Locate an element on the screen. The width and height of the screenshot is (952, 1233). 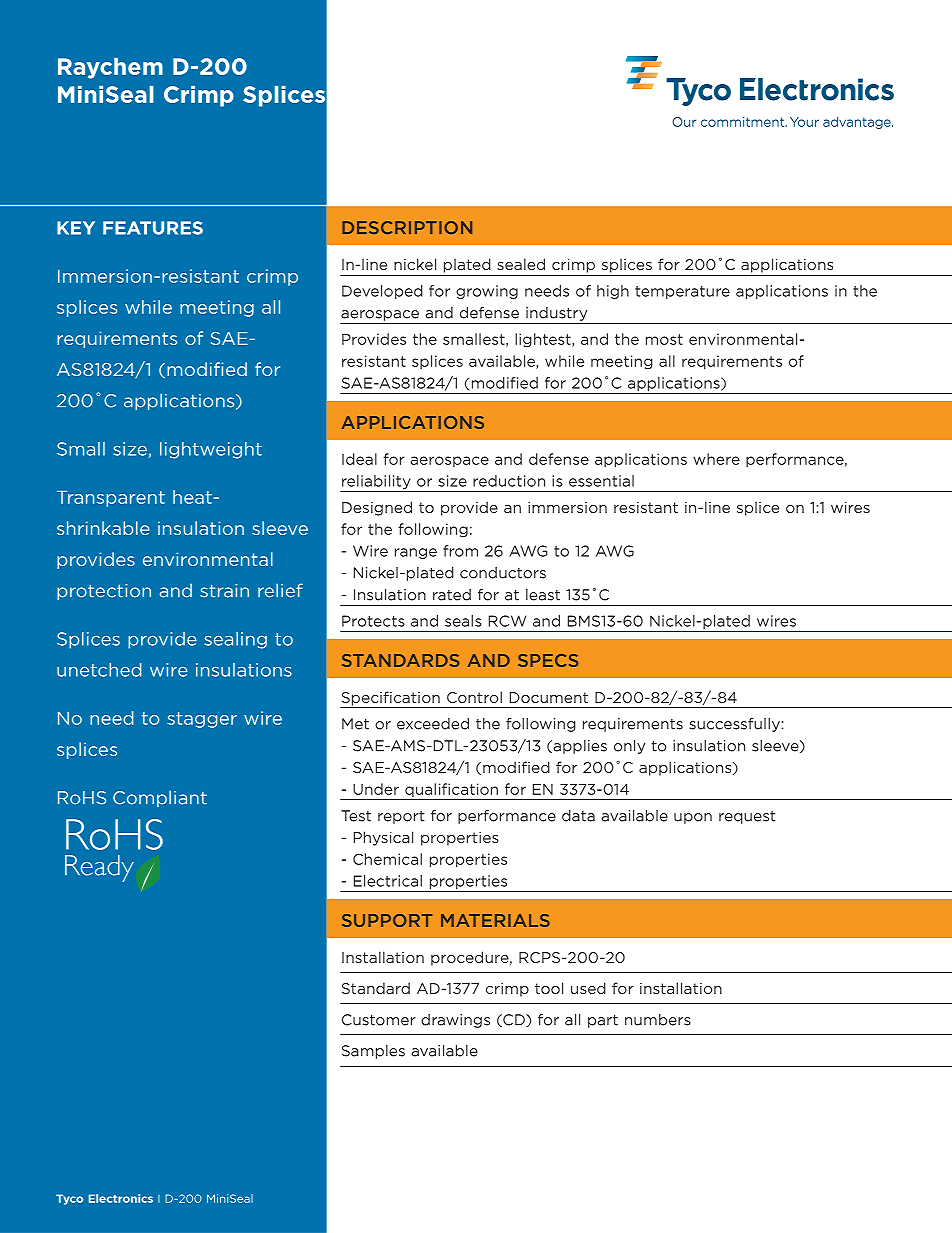
DESCRIPTION is located at coordinates (407, 227).
